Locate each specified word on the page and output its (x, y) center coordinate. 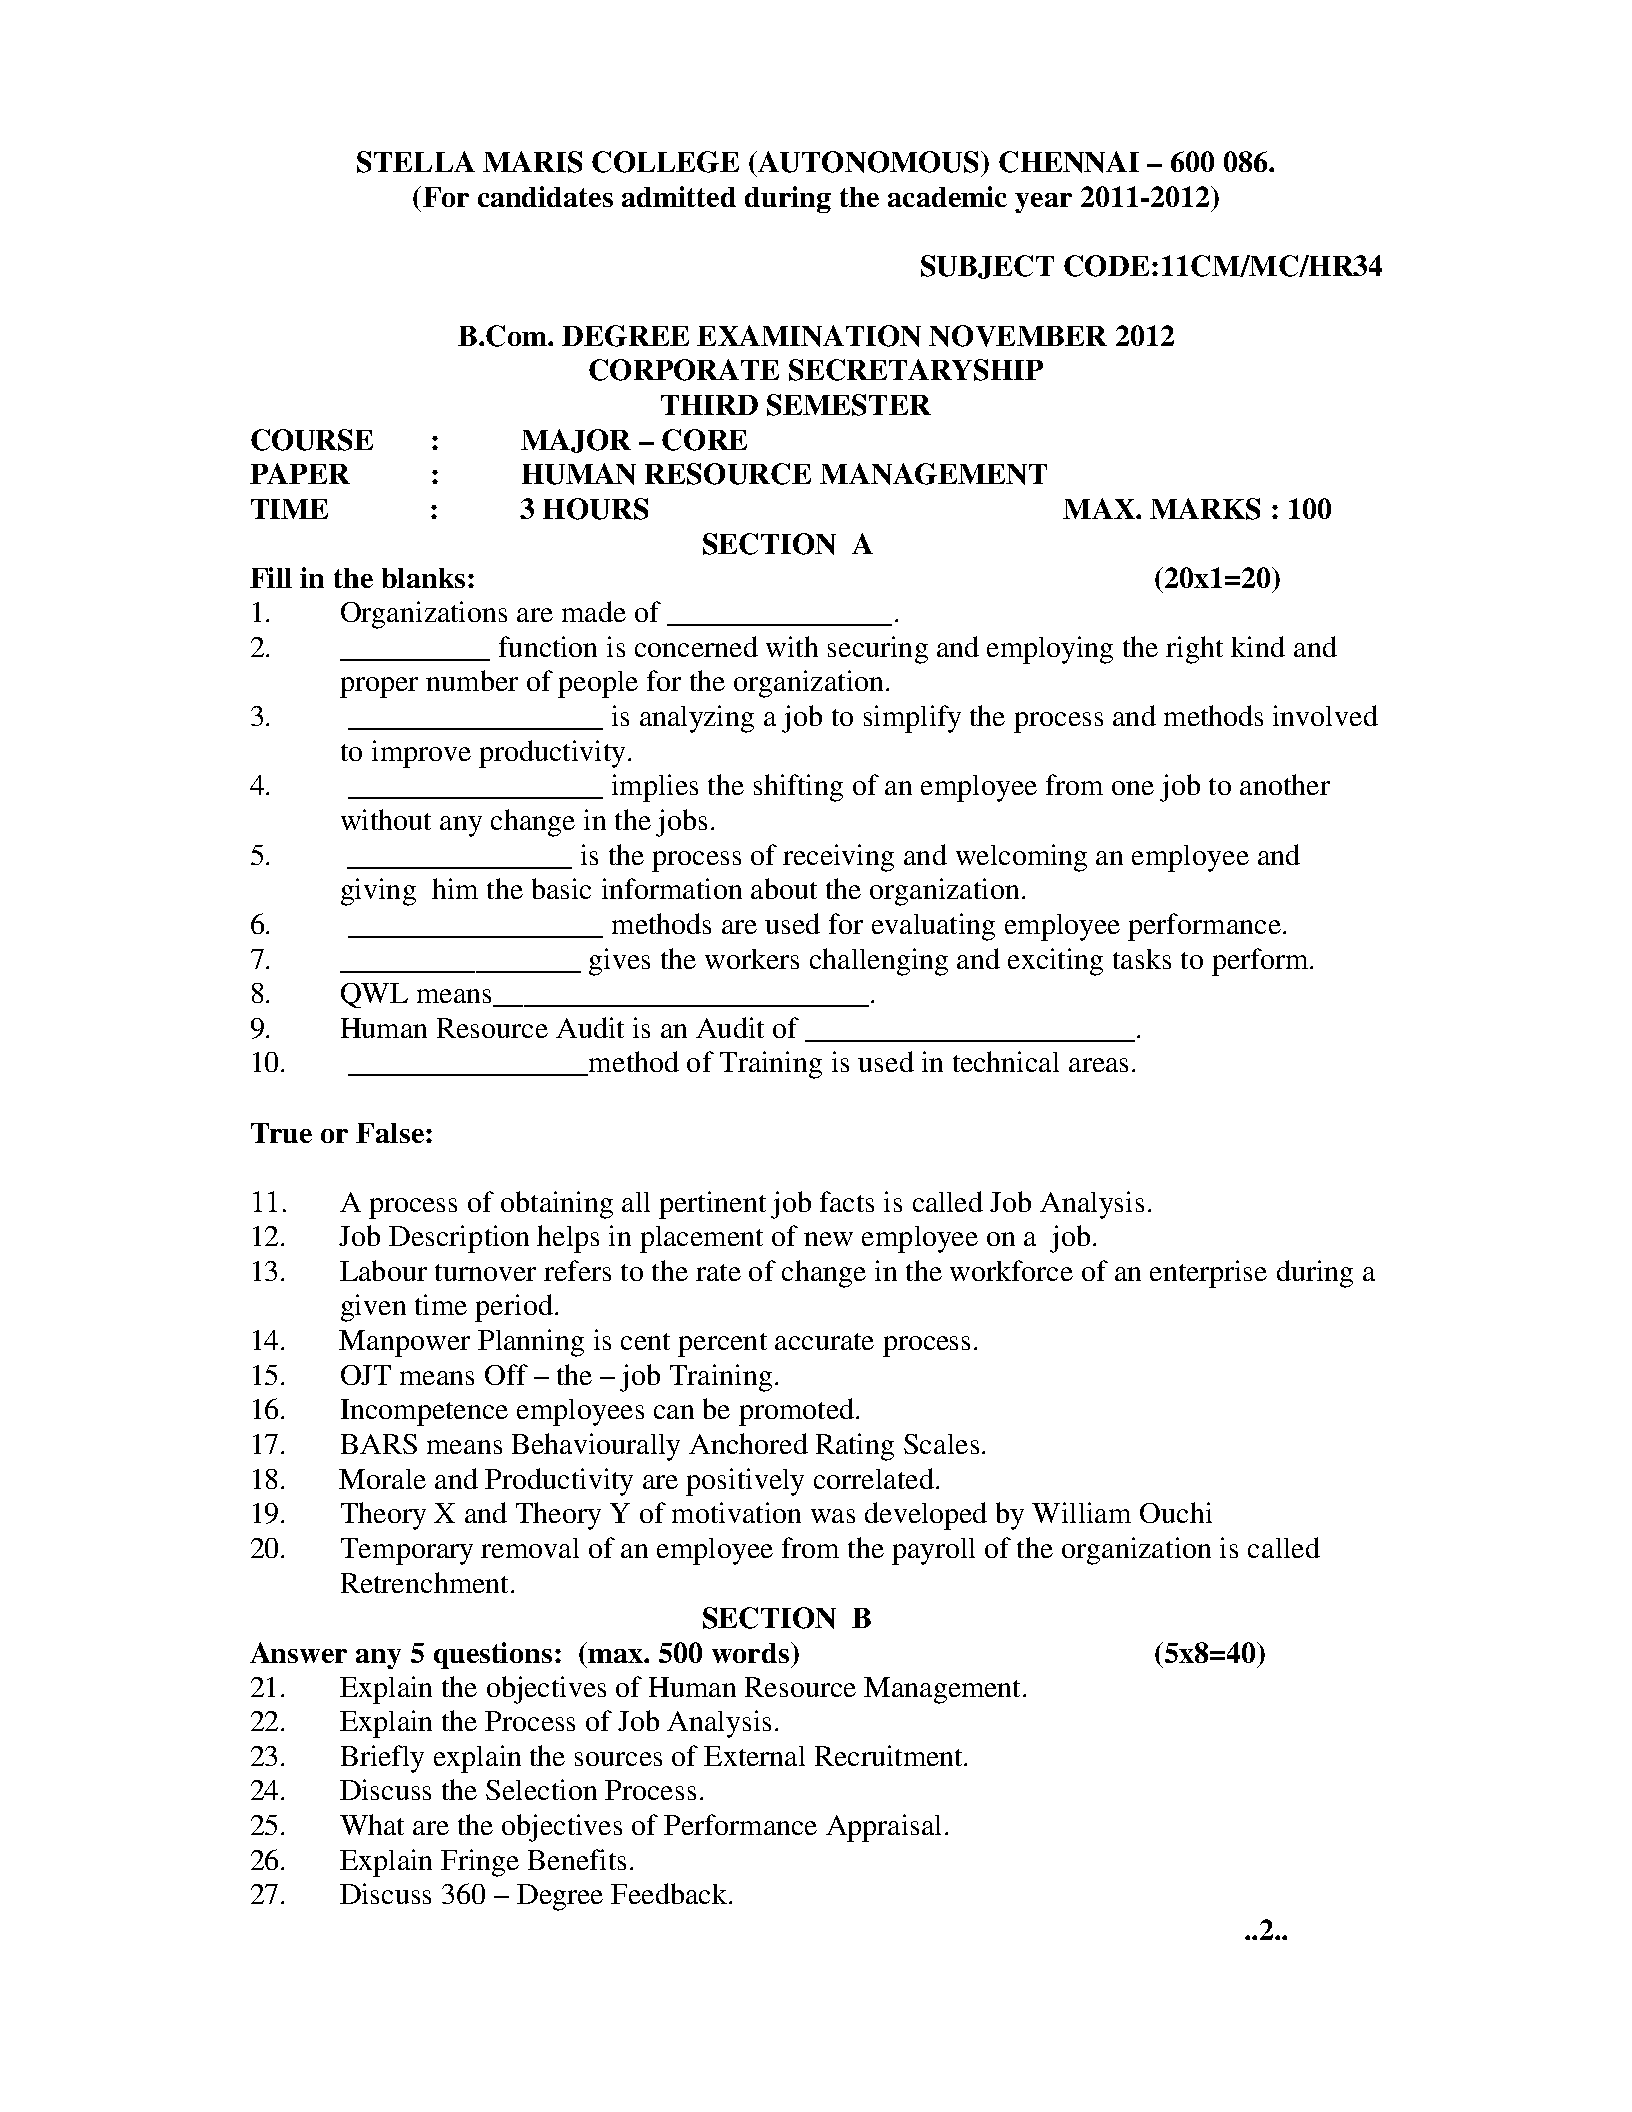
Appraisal (883, 1828)
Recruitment (890, 1755)
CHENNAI (1069, 162)
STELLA (416, 162)
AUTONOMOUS (869, 162)
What (372, 1824)
